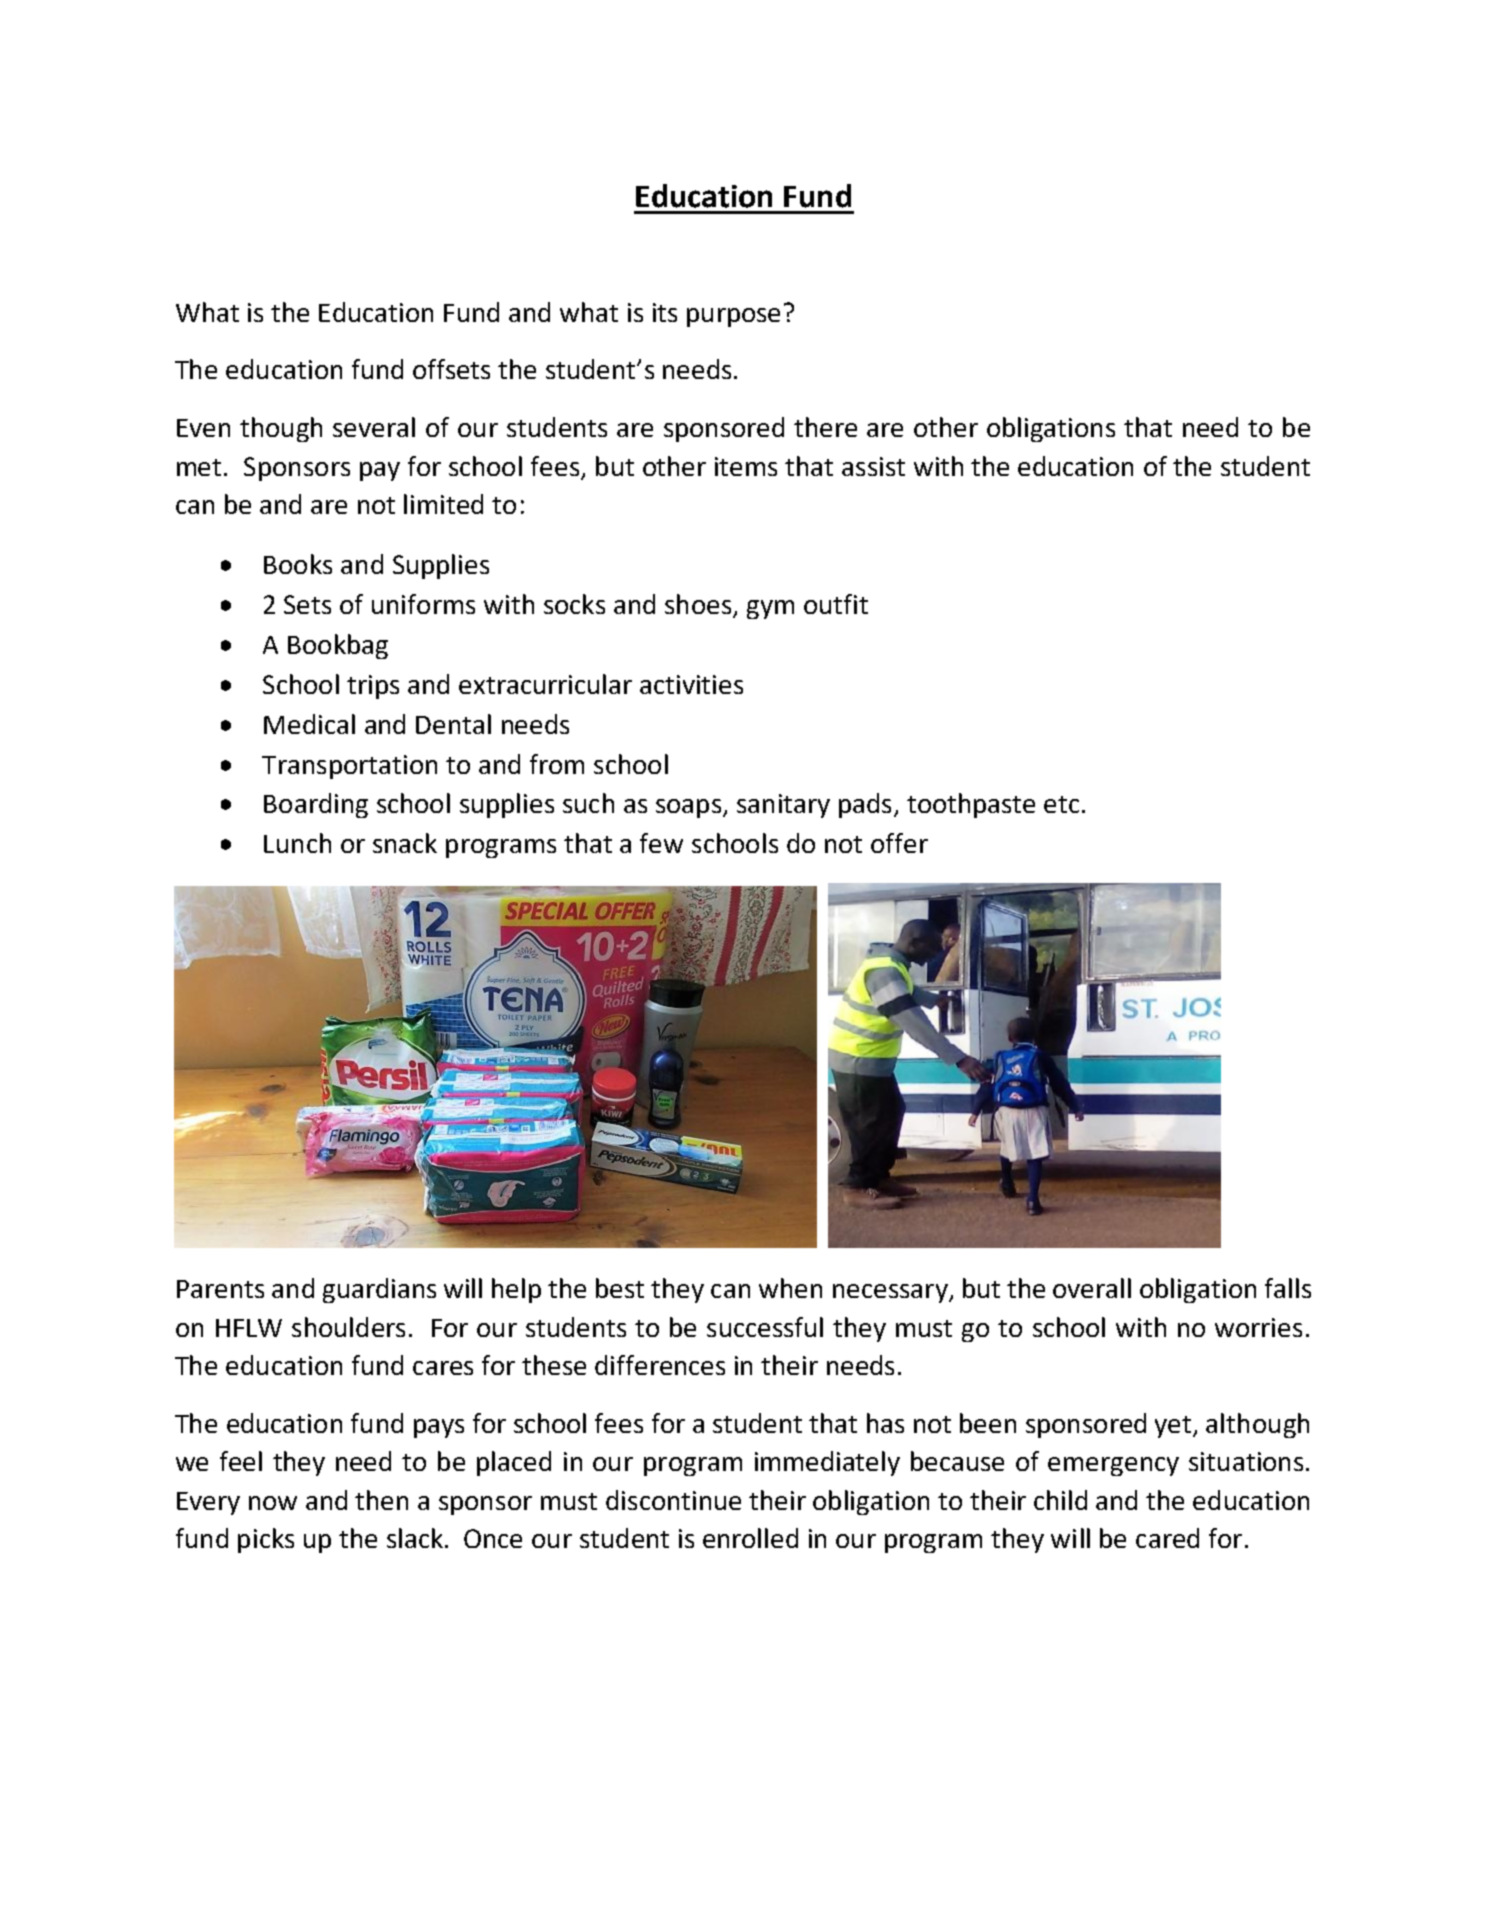  What do you see at coordinates (1092, 1288) in the document?
I see `overall` at bounding box center [1092, 1288].
